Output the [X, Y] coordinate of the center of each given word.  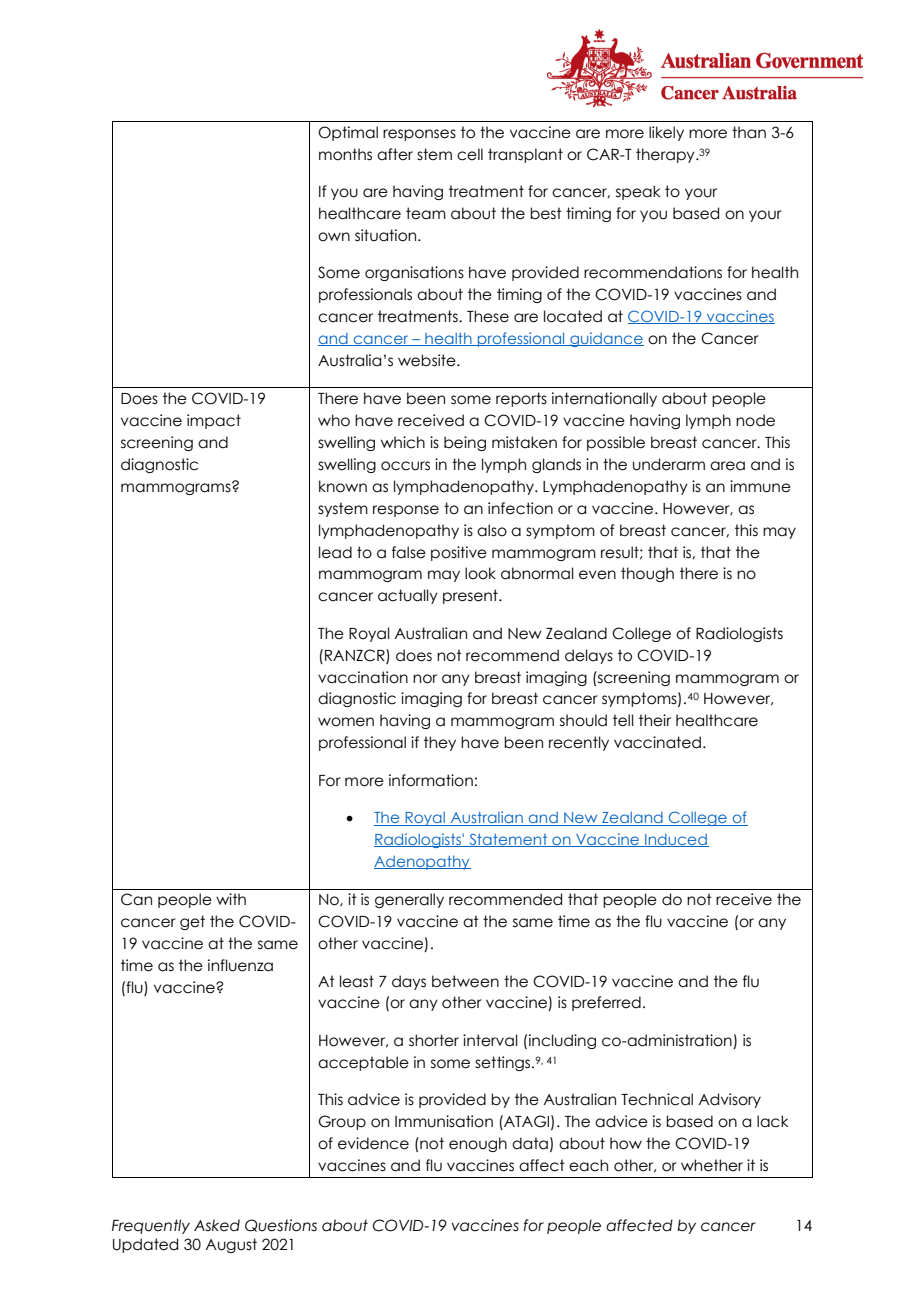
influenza [240, 965]
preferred [606, 1003]
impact [214, 421]
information [431, 780]
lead [335, 552]
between [465, 981]
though [647, 574]
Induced [676, 840]
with [231, 899]
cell [470, 154]
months [345, 154]
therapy [666, 155]
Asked [217, 1225]
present [471, 596]
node [755, 420]
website [428, 360]
